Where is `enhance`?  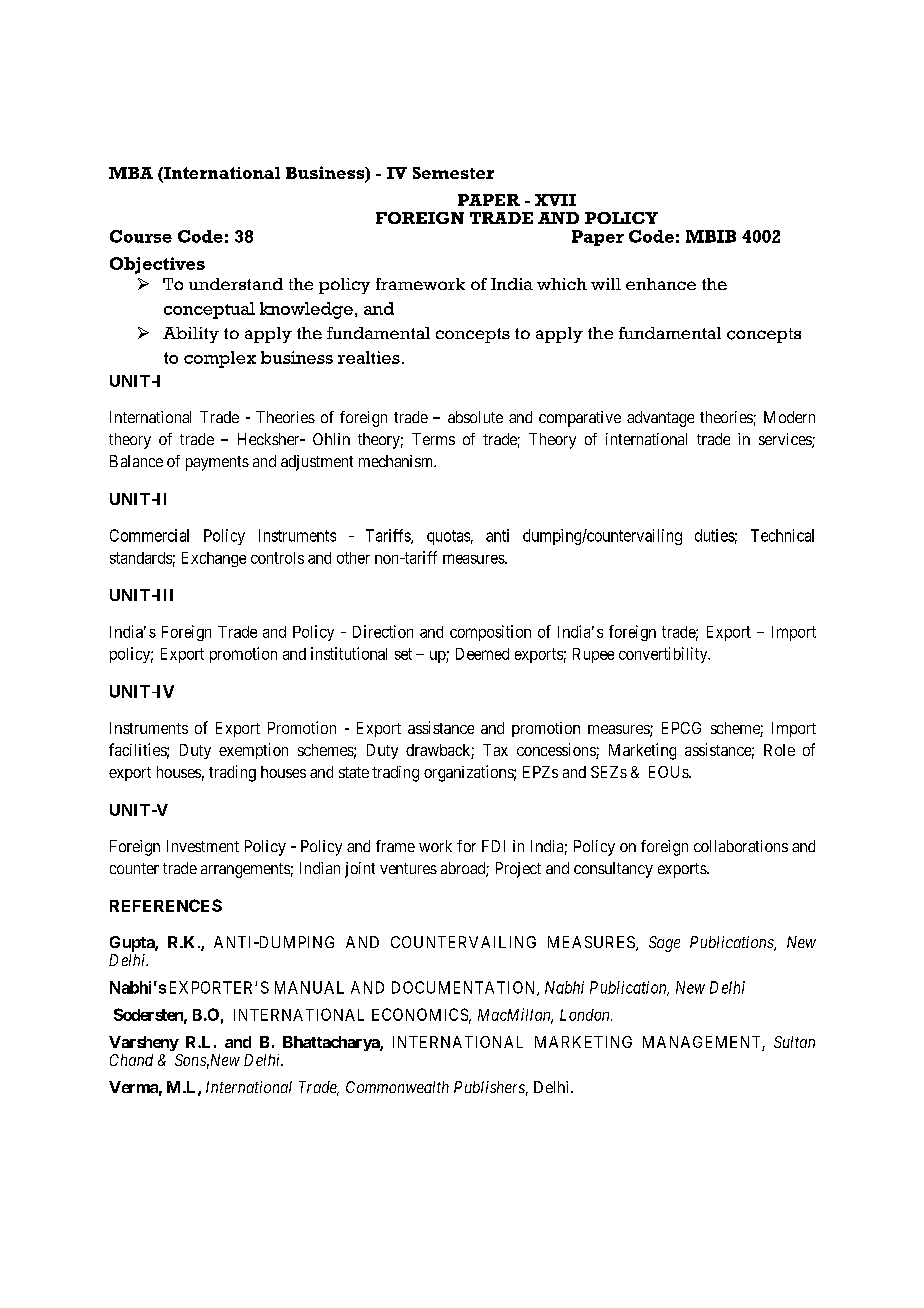
enhance is located at coordinates (661, 284).
